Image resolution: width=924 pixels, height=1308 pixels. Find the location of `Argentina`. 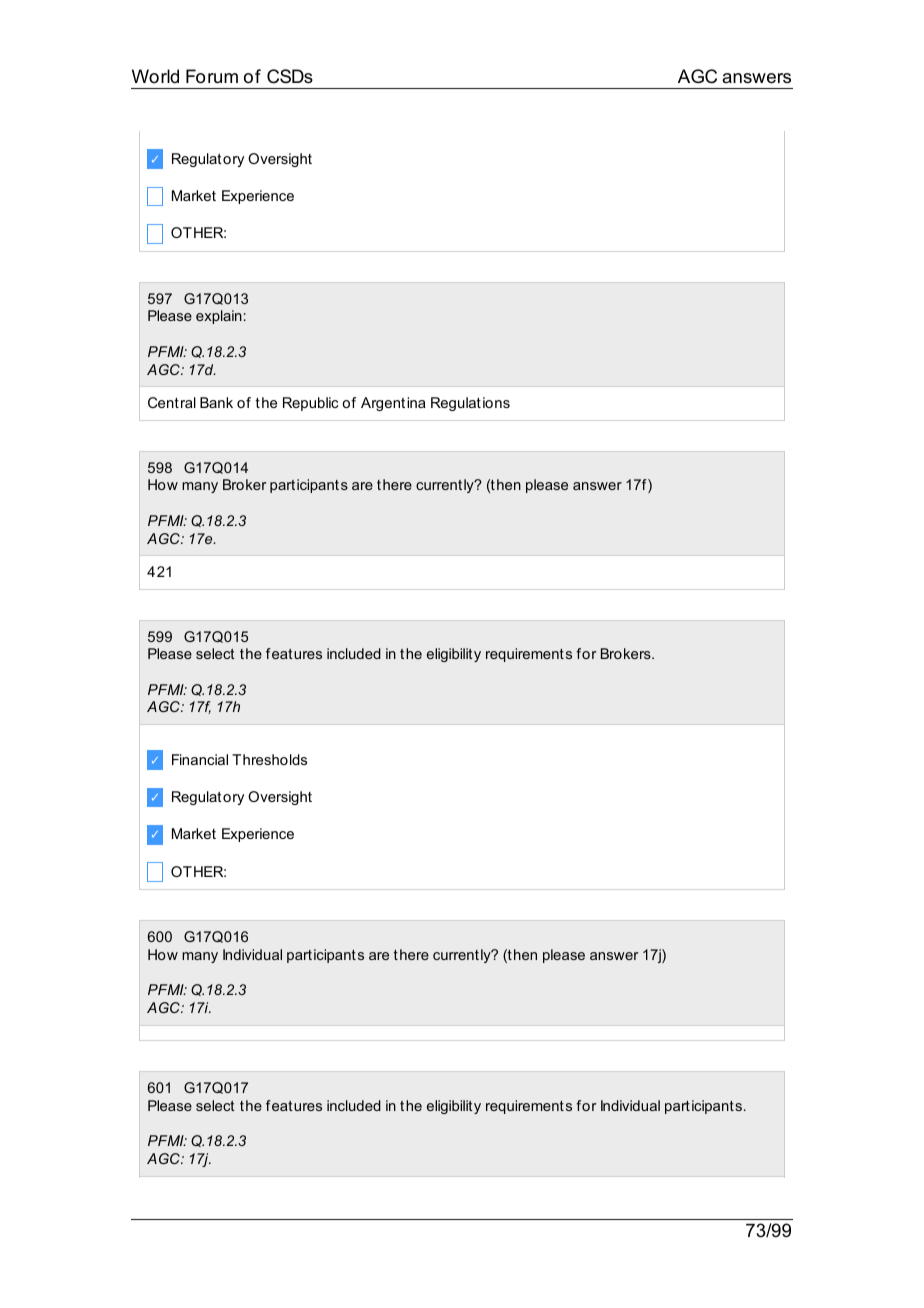

Argentina is located at coordinates (393, 404).
